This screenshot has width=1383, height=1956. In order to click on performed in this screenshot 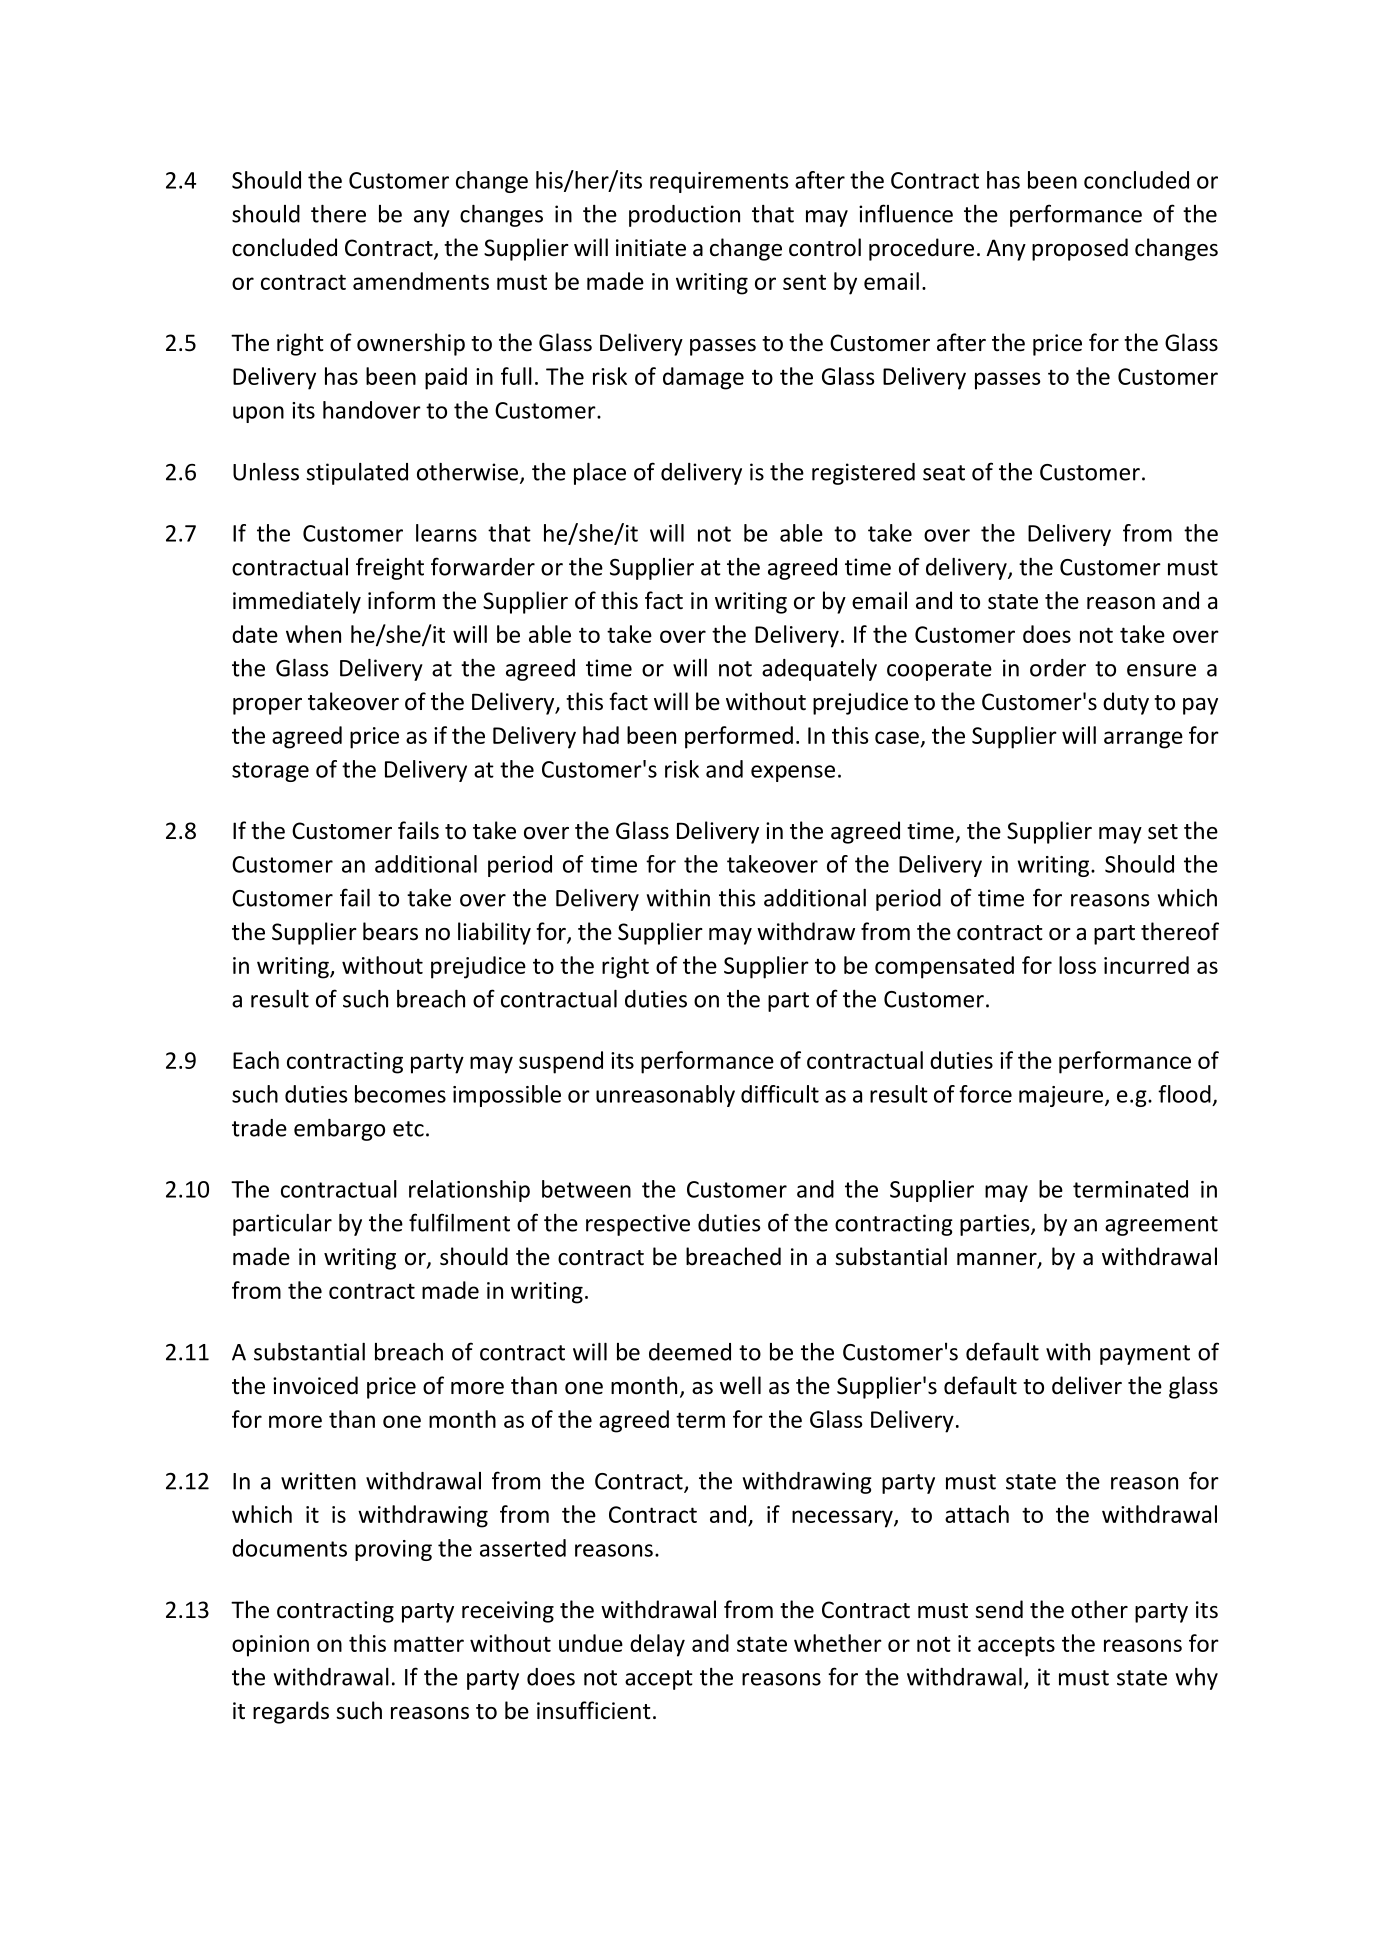, I will do `click(739, 737)`.
